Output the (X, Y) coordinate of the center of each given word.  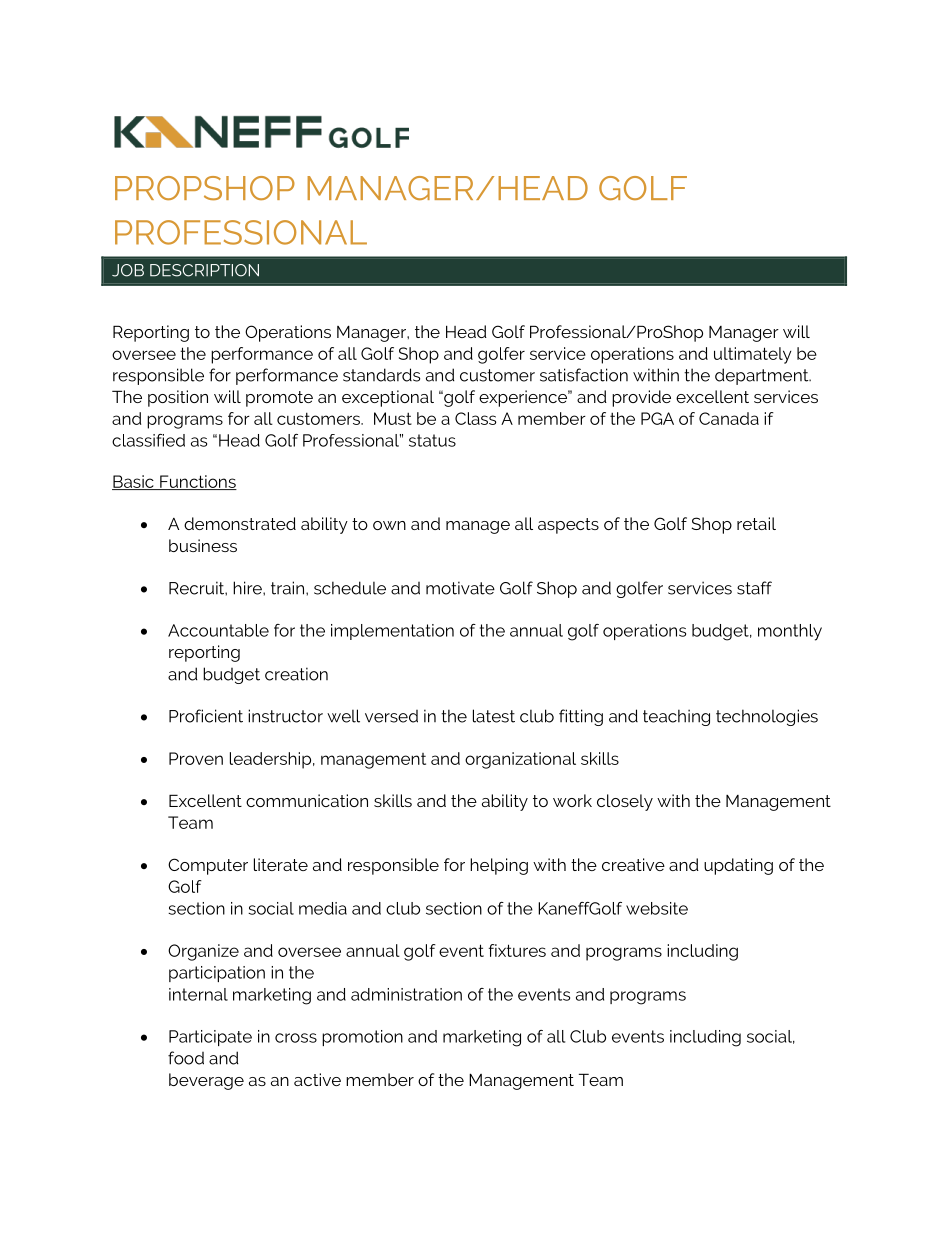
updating (738, 866)
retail (756, 523)
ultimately (752, 355)
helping (499, 866)
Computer (208, 866)
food (186, 1058)
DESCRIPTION (204, 270)
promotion (362, 1038)
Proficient (206, 716)
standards (381, 375)
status (432, 440)
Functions (197, 482)
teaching (676, 717)
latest (494, 716)
